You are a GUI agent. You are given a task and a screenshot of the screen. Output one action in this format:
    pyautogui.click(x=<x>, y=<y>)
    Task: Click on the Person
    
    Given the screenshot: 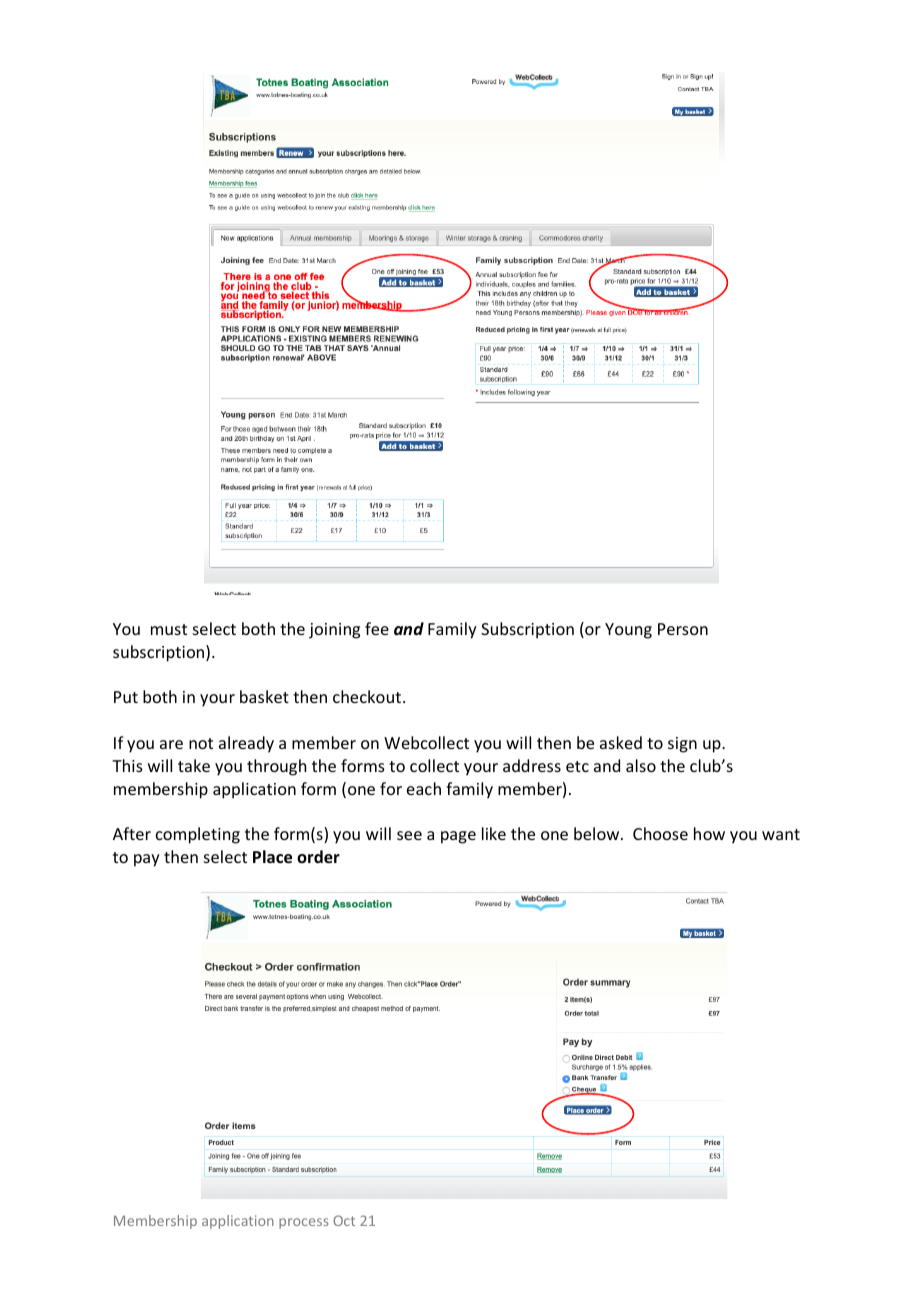 What is the action you would take?
    pyautogui.click(x=683, y=629)
